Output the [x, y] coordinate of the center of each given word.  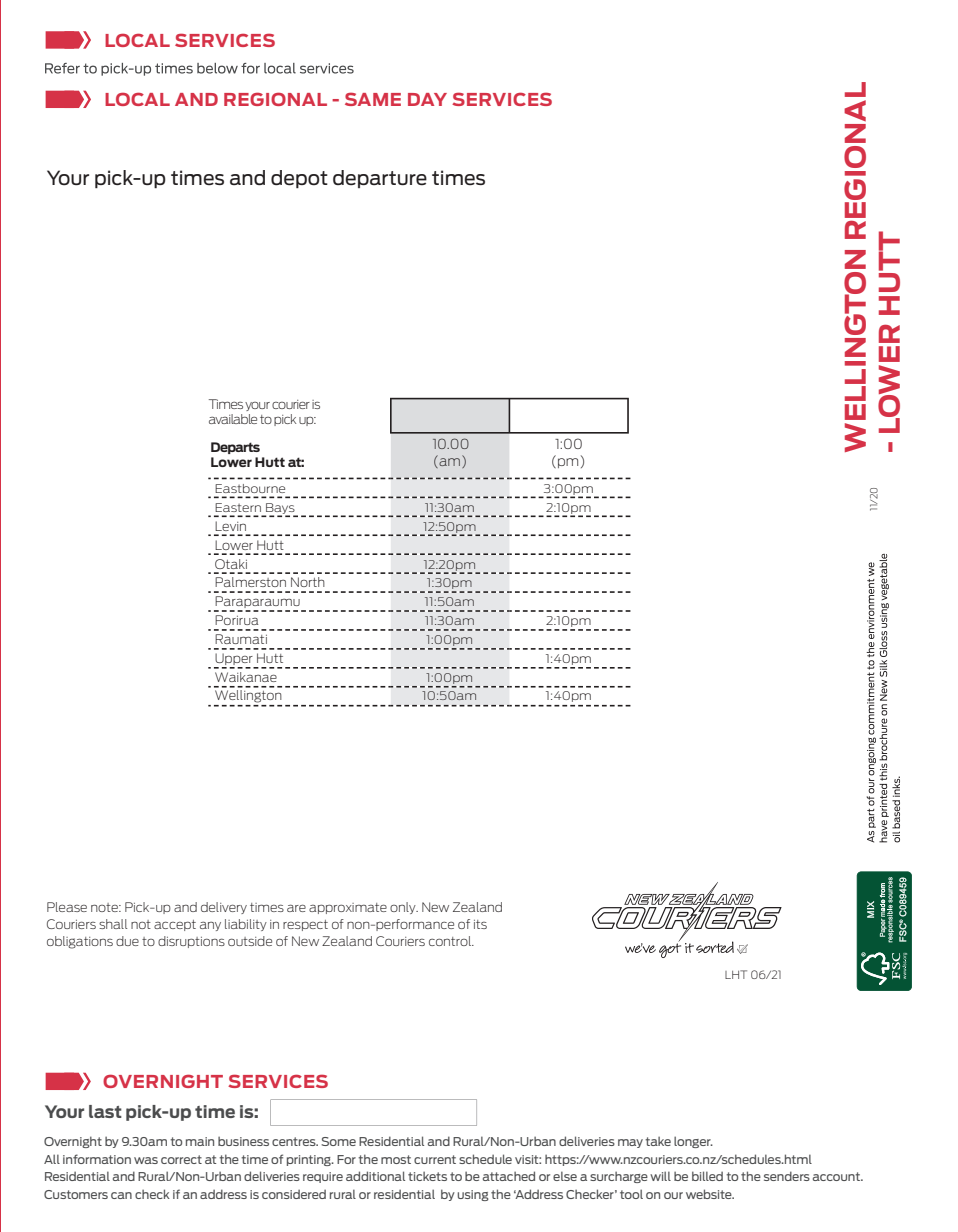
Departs [235, 448]
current [435, 1159]
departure [380, 179]
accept [175, 925]
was [146, 1160]
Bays [280, 510]
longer [693, 1142]
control [451, 941]
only [404, 908]
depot [299, 179]
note [105, 907]
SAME [373, 99]
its [480, 924]
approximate [348, 908]
